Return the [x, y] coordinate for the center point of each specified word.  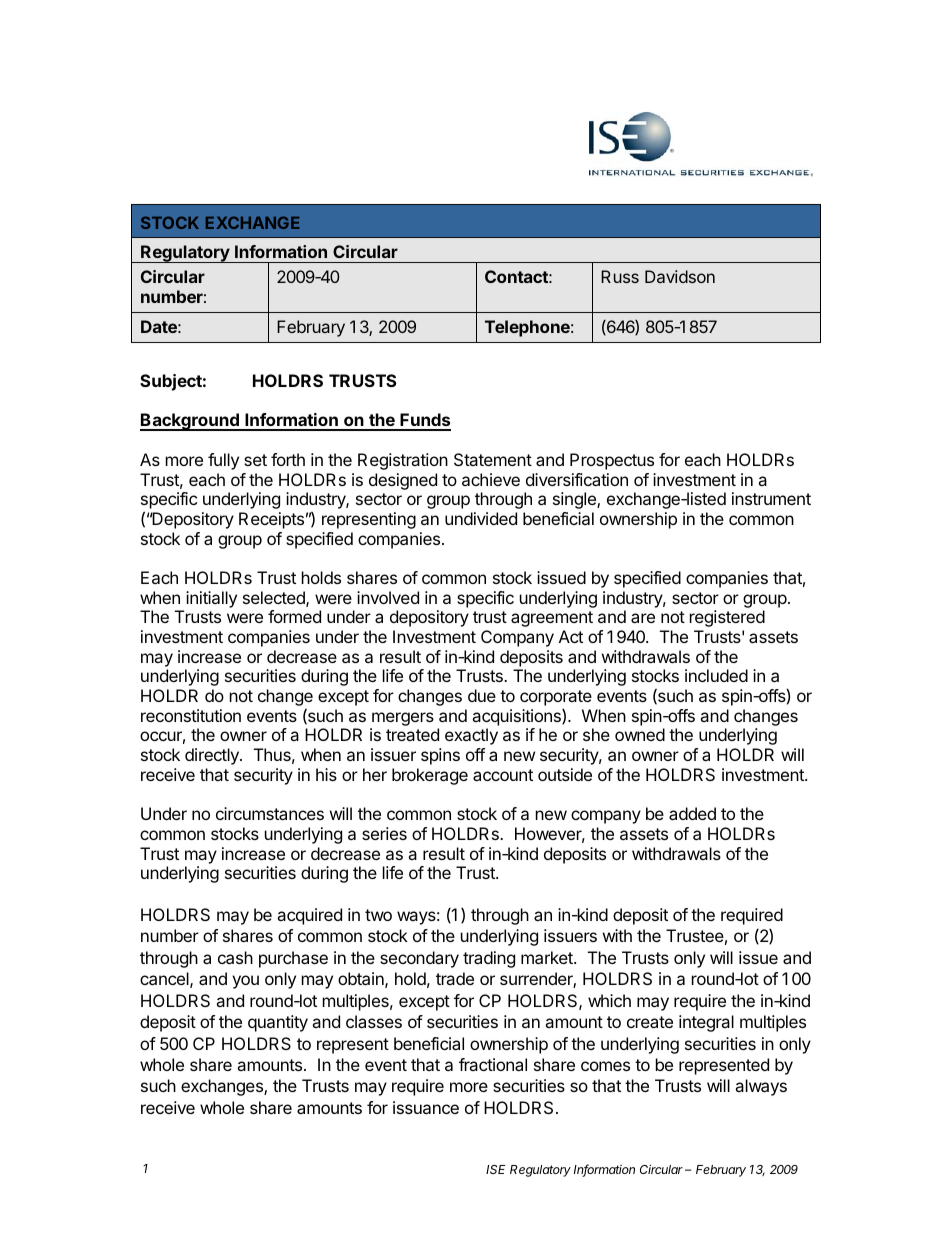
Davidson [680, 276]
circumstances [270, 813]
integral [706, 1023]
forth [288, 459]
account [503, 775]
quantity [278, 1023]
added [692, 813]
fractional [493, 1064]
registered [727, 618]
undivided [481, 518]
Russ [620, 276]
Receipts [271, 520]
